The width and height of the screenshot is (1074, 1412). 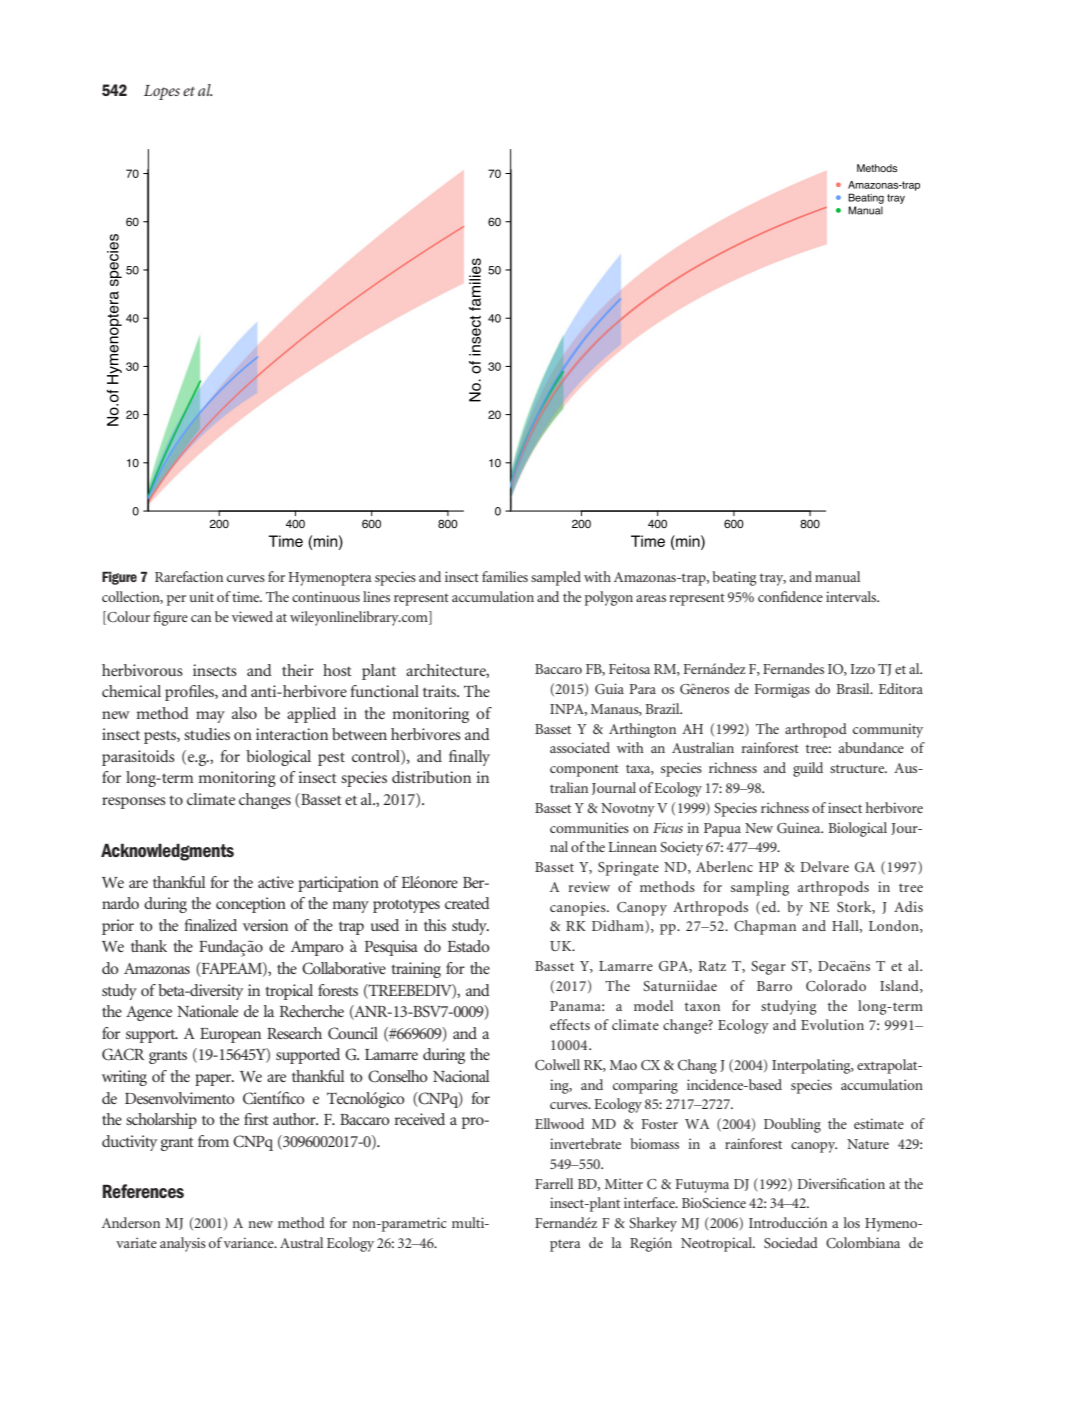 What do you see at coordinates (211, 925) in the screenshot?
I see `finalized` at bounding box center [211, 925].
